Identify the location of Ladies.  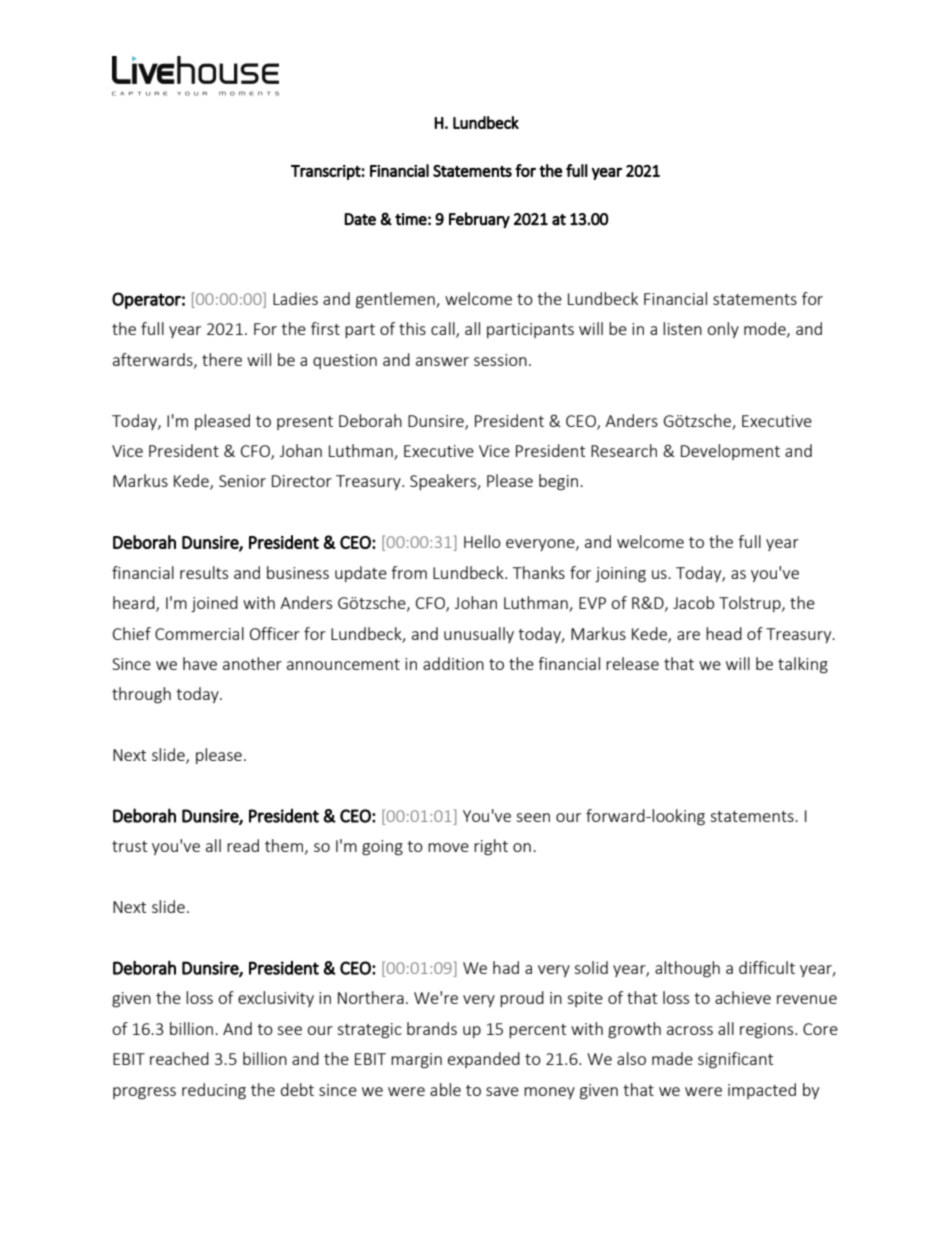
(295, 298).
